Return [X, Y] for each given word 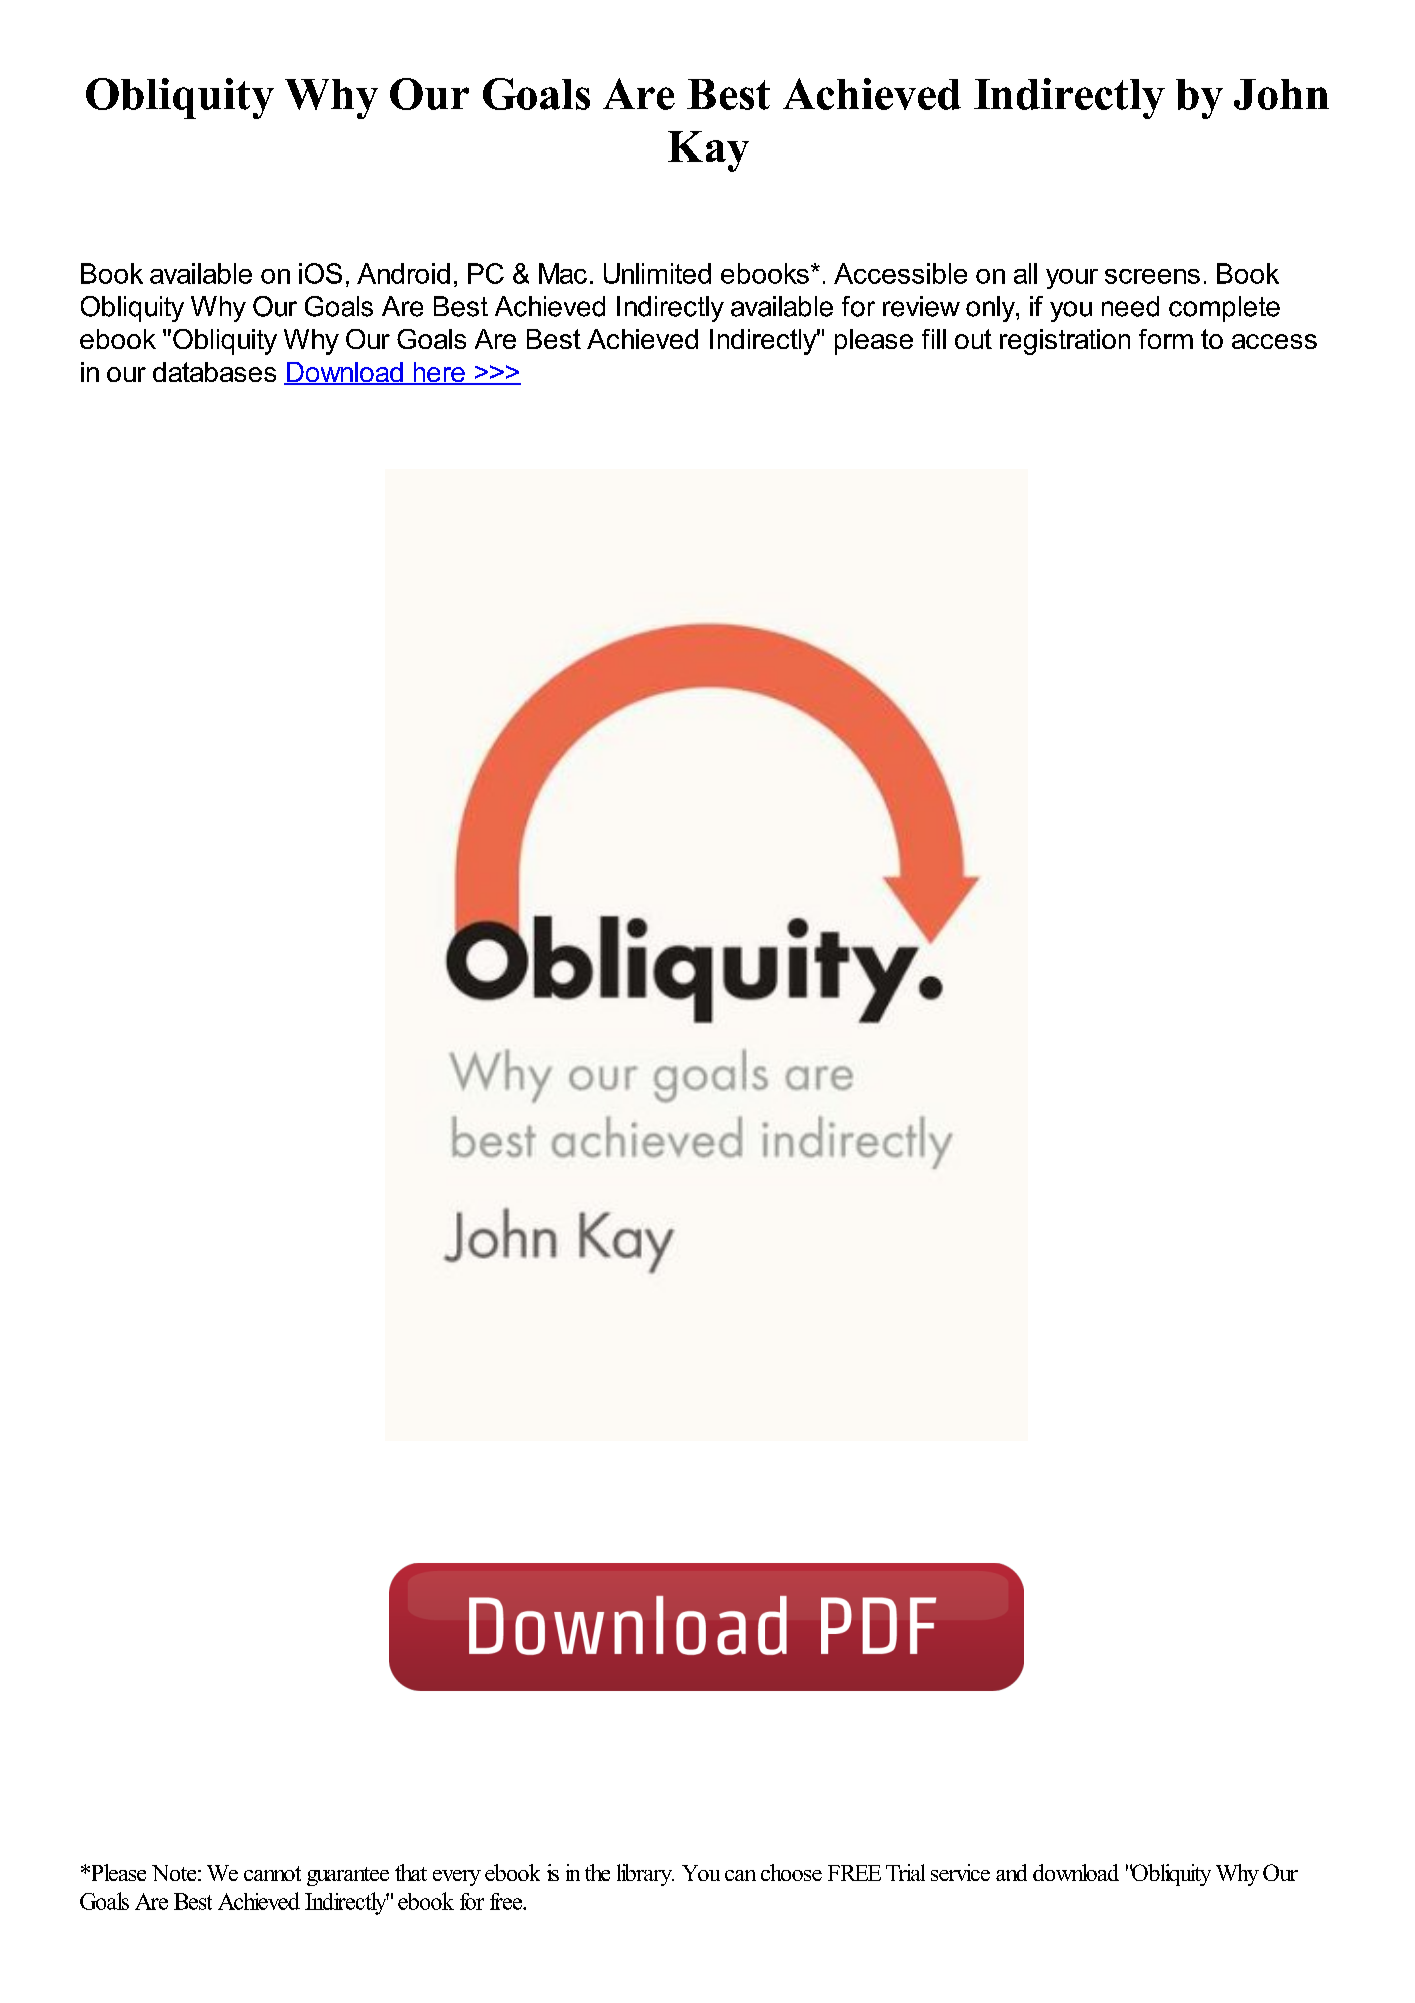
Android [403, 273]
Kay [708, 151]
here [439, 373]
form [1166, 339]
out [973, 339]
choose [791, 1872]
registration [1065, 342]
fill [934, 339]
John [1281, 94]
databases [214, 372]
